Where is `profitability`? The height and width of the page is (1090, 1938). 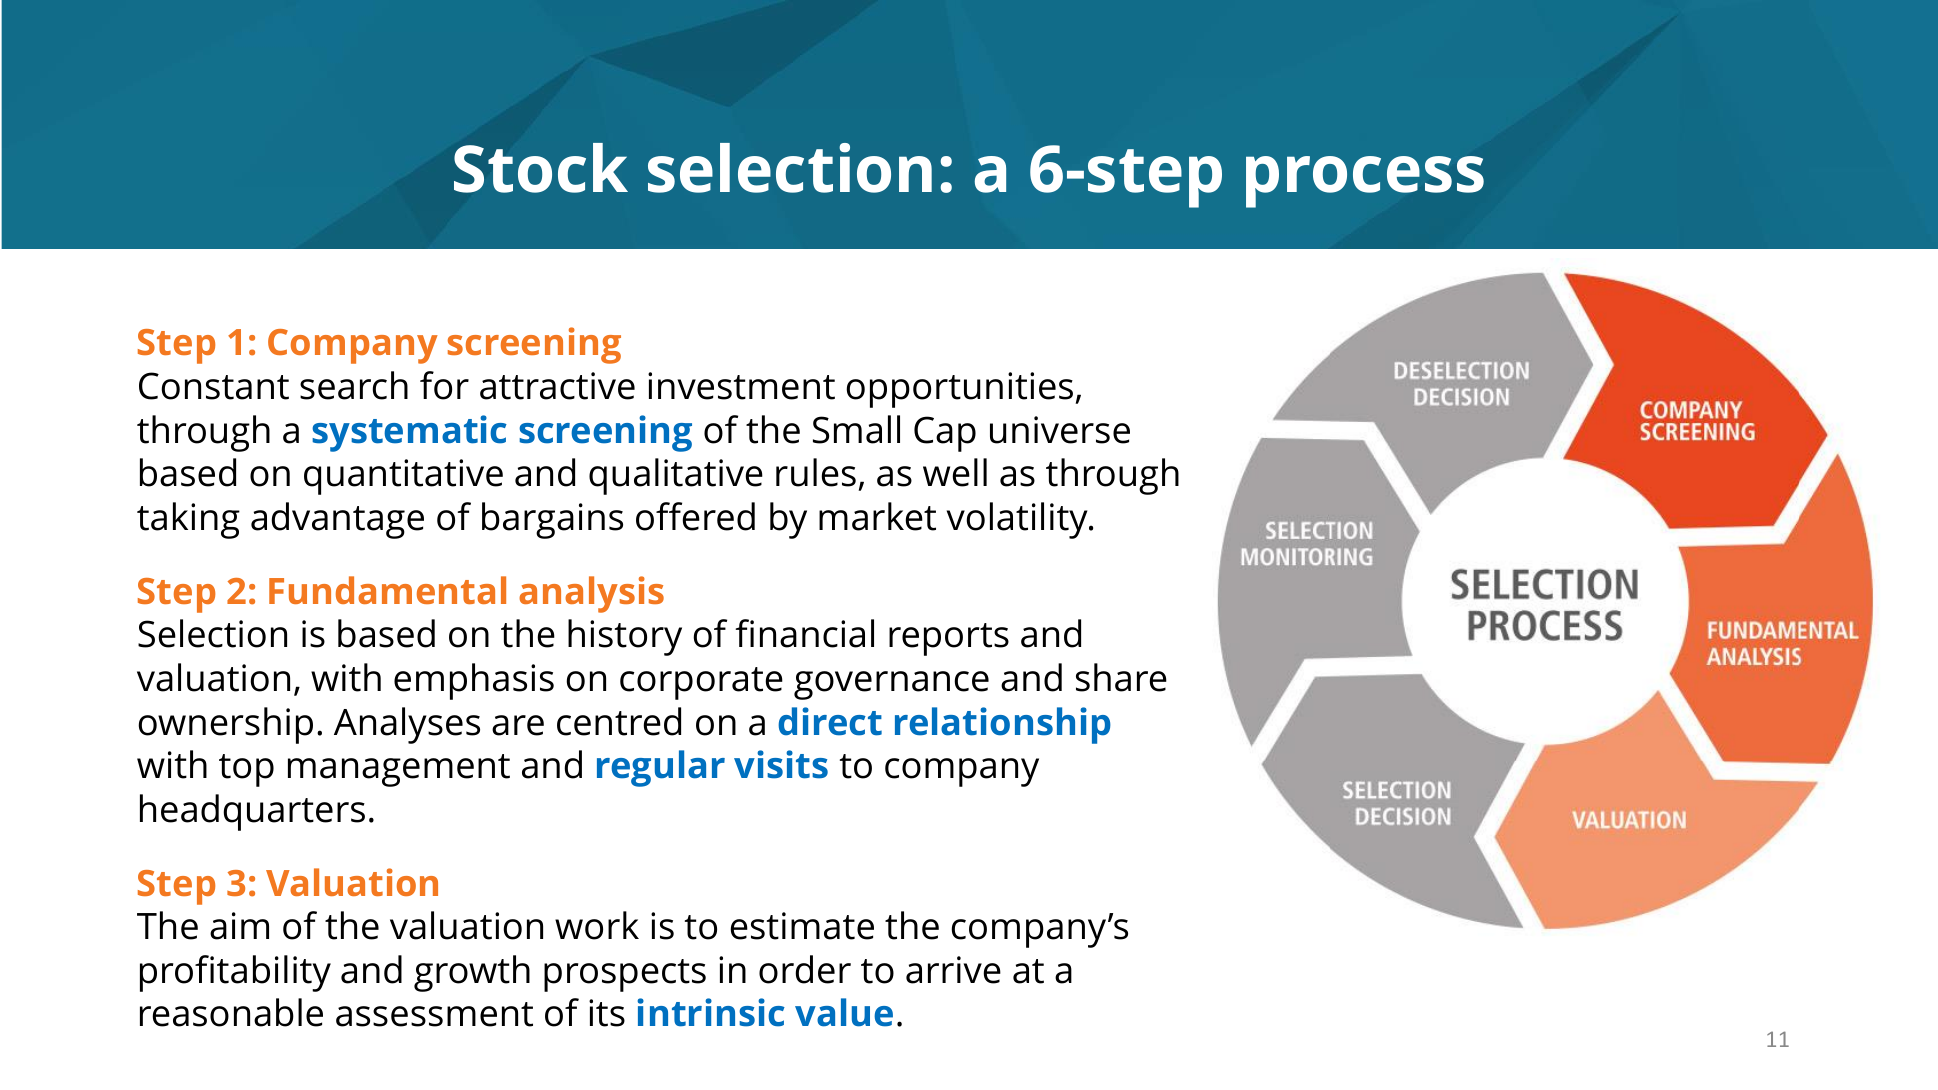 profitability is located at coordinates (235, 973).
